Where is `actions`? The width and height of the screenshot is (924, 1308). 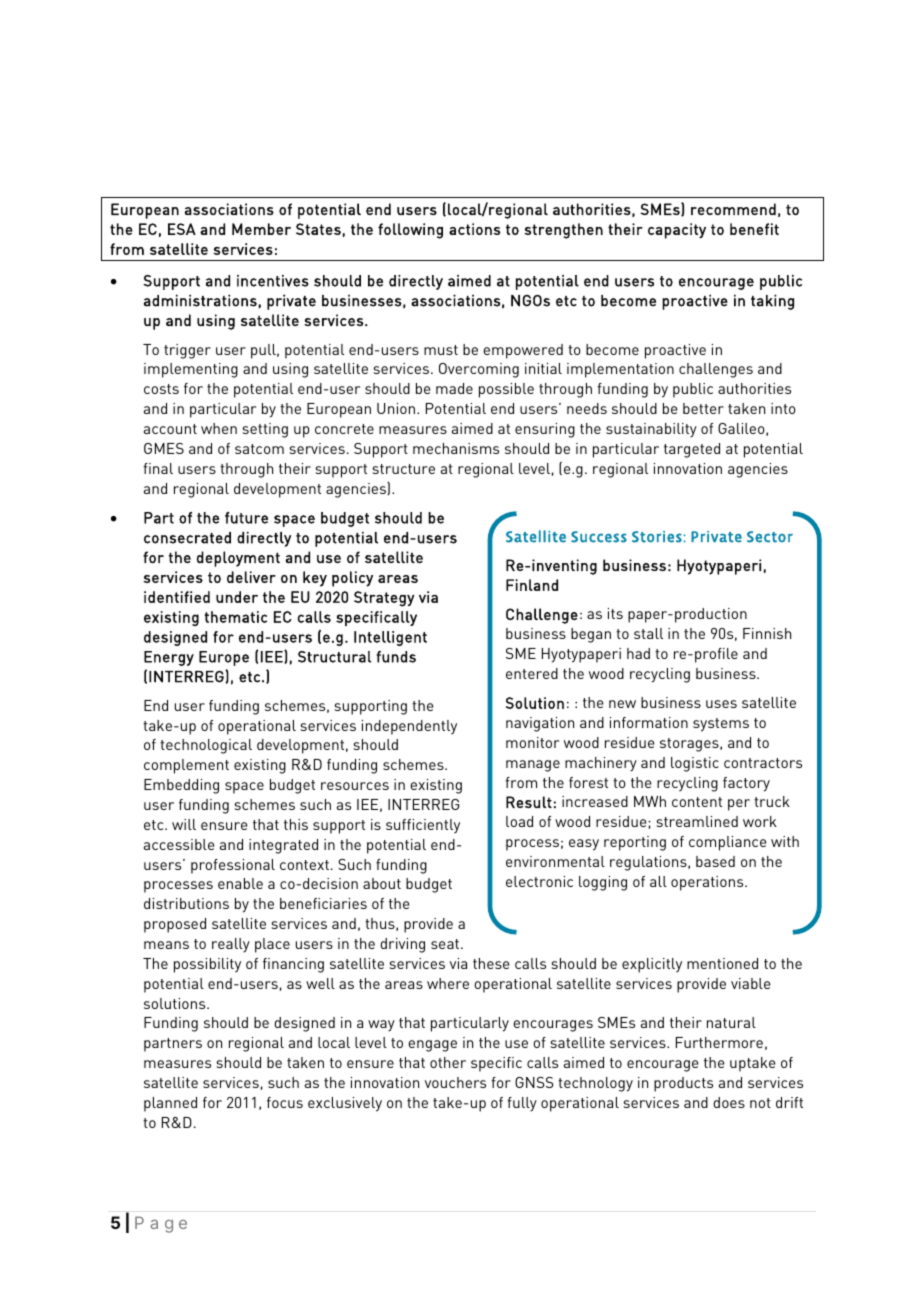 actions is located at coordinates (474, 229).
